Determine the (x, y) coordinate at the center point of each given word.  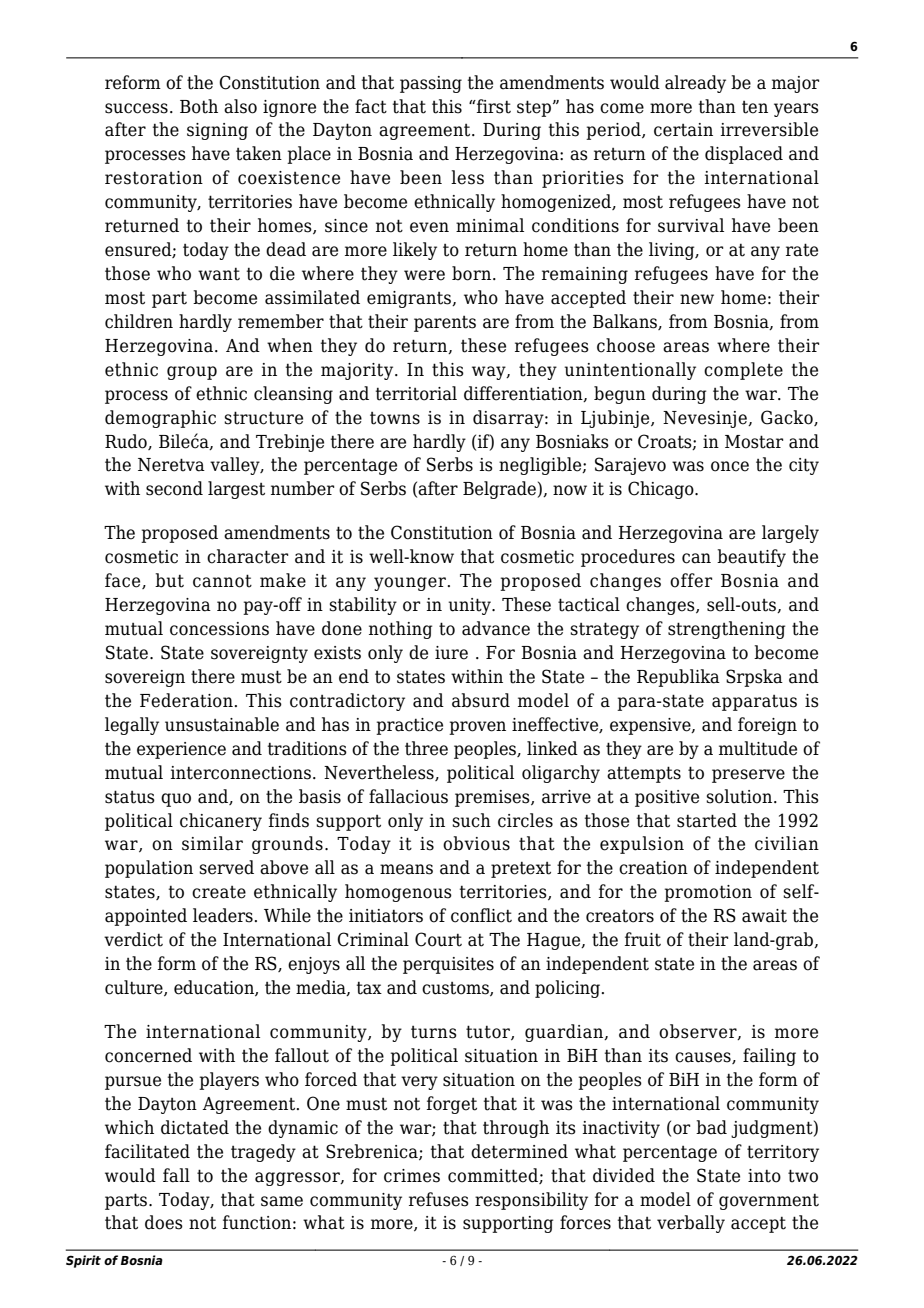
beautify (751, 558)
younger (410, 584)
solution (740, 796)
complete (743, 371)
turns (434, 1032)
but (169, 580)
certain (683, 130)
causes (704, 1058)
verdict (133, 939)
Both (199, 106)
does (164, 1222)
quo (176, 800)
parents (445, 324)
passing (431, 84)
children (139, 321)
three (426, 748)
